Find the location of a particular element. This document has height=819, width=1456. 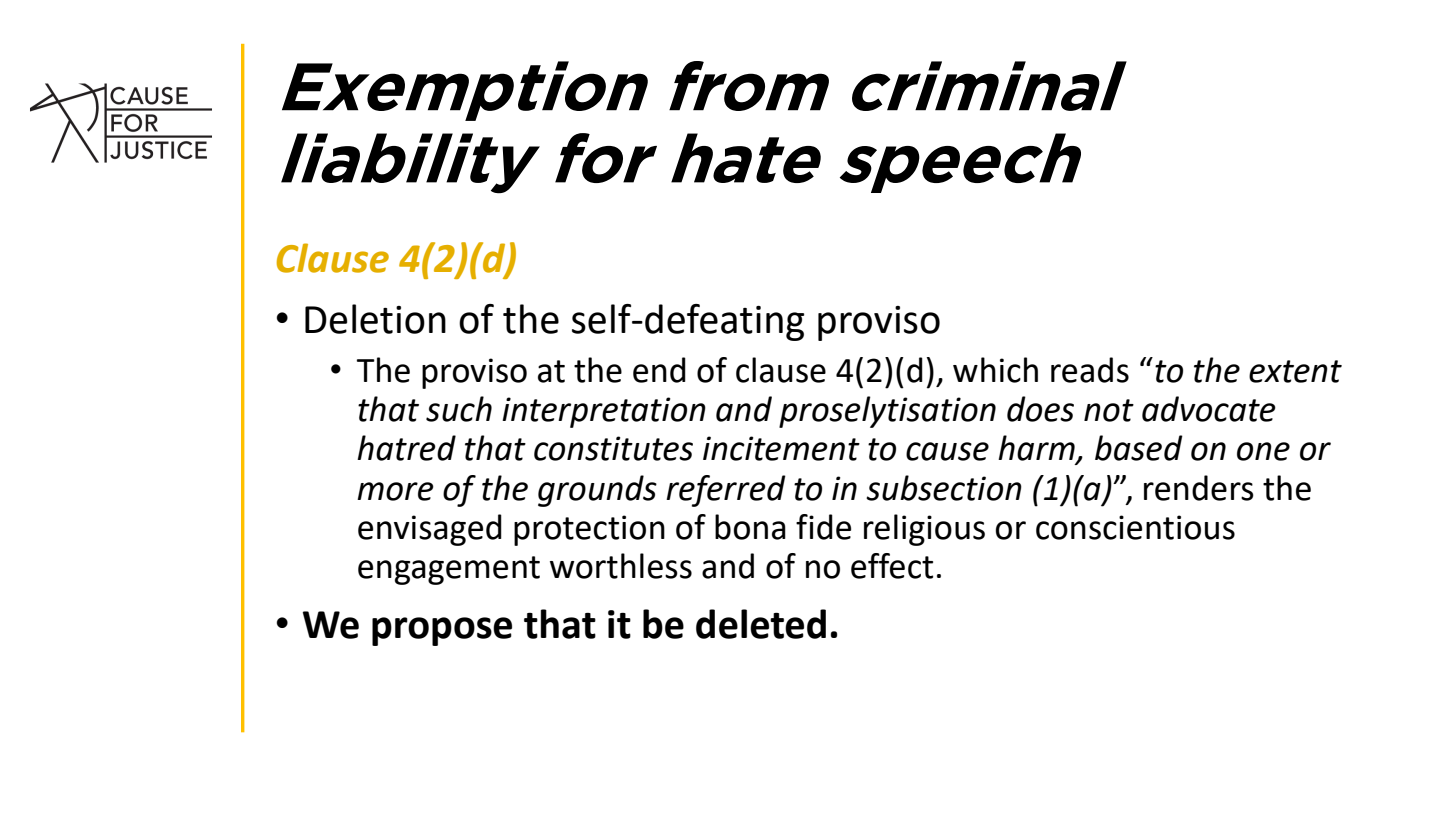

effect is located at coordinates (892, 566).
